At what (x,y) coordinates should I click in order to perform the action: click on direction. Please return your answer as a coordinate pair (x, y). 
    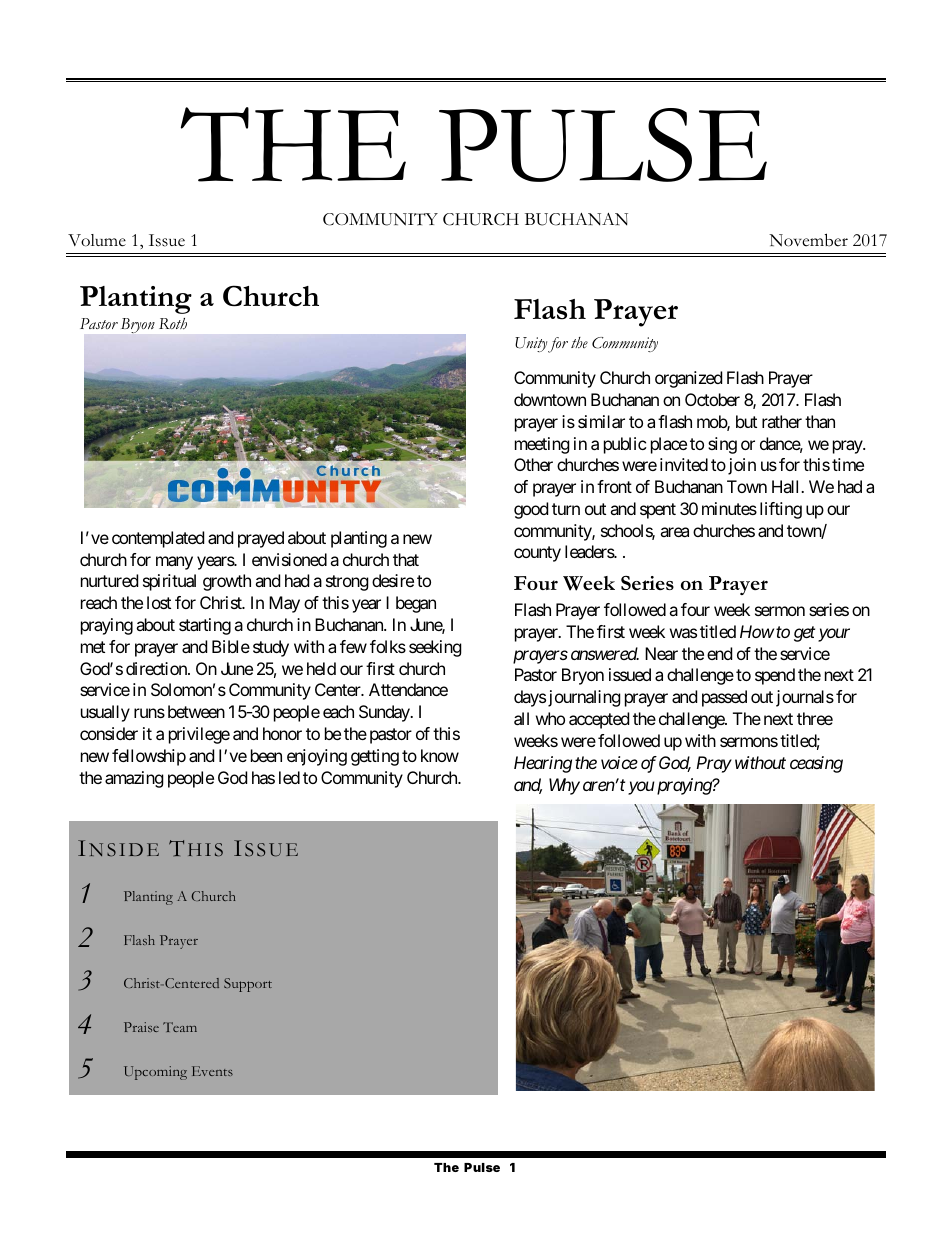
    Looking at the image, I should click on (157, 668).
